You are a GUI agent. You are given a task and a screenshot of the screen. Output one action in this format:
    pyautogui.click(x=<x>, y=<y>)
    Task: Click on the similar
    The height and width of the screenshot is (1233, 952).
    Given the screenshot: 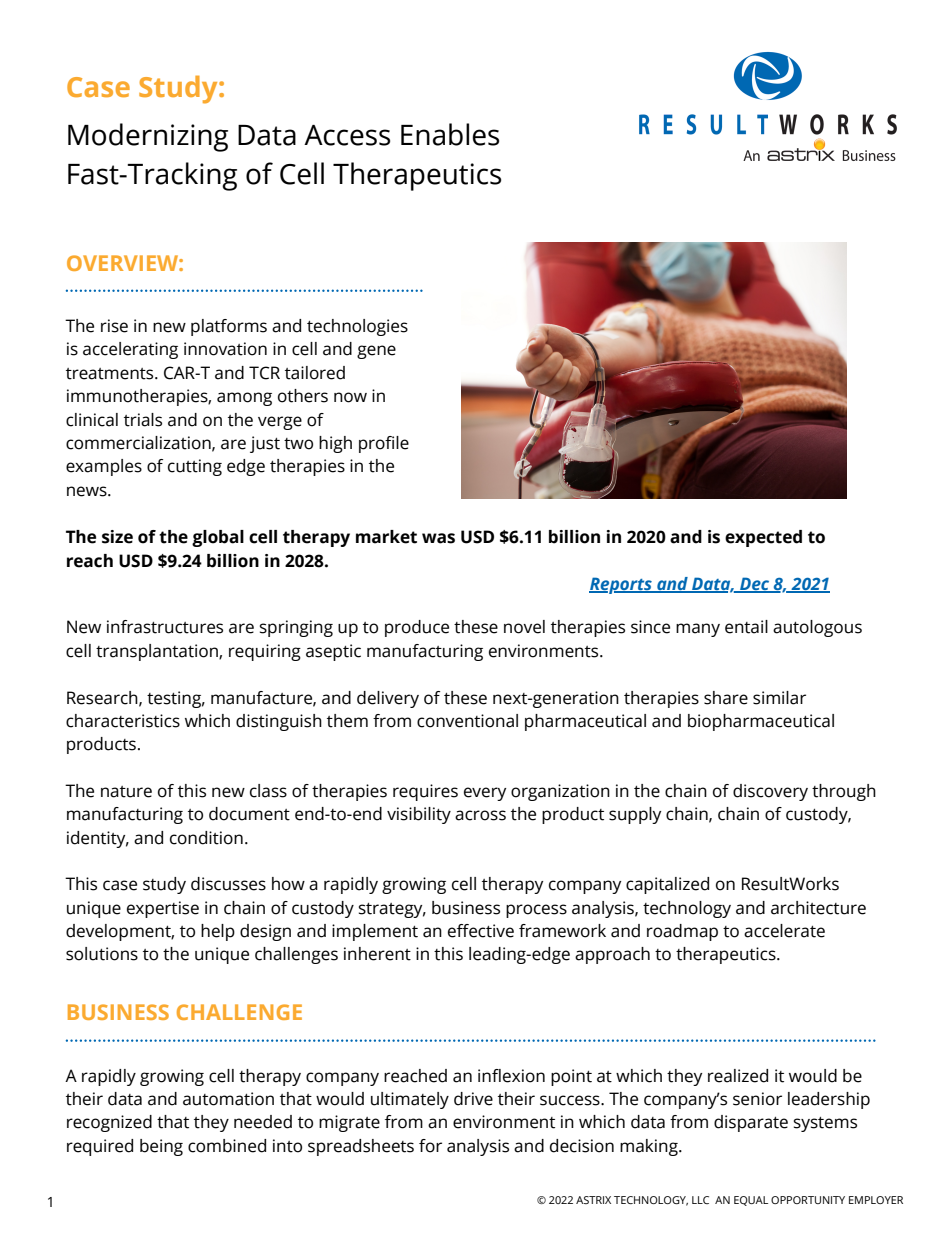 What is the action you would take?
    pyautogui.click(x=779, y=698)
